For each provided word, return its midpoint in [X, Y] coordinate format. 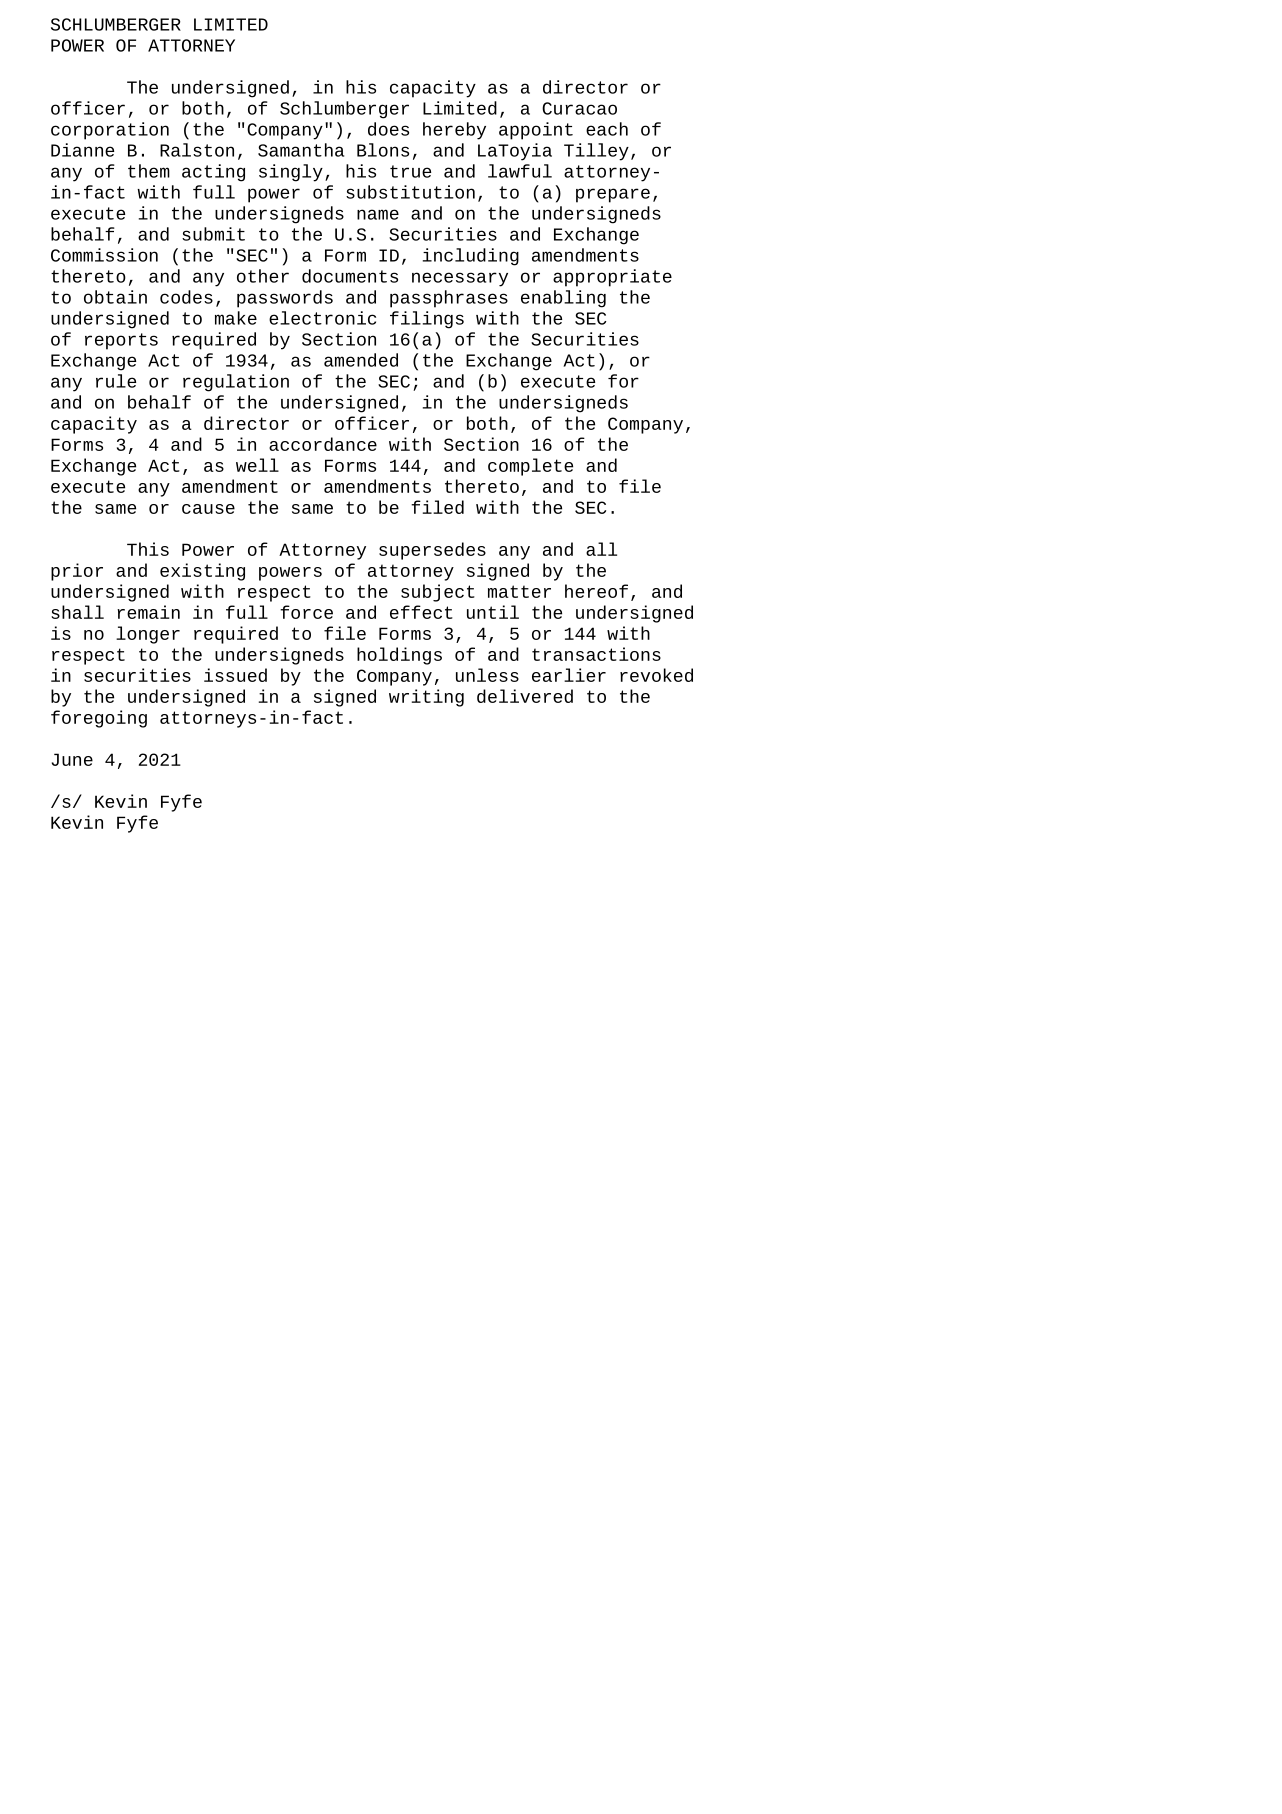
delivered [525, 696]
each [607, 129]
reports [121, 341]
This [148, 549]
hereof [596, 591]
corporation [110, 131]
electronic [322, 318]
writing [426, 698]
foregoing [99, 719]
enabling [563, 299]
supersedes [432, 551]
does [388, 129]
